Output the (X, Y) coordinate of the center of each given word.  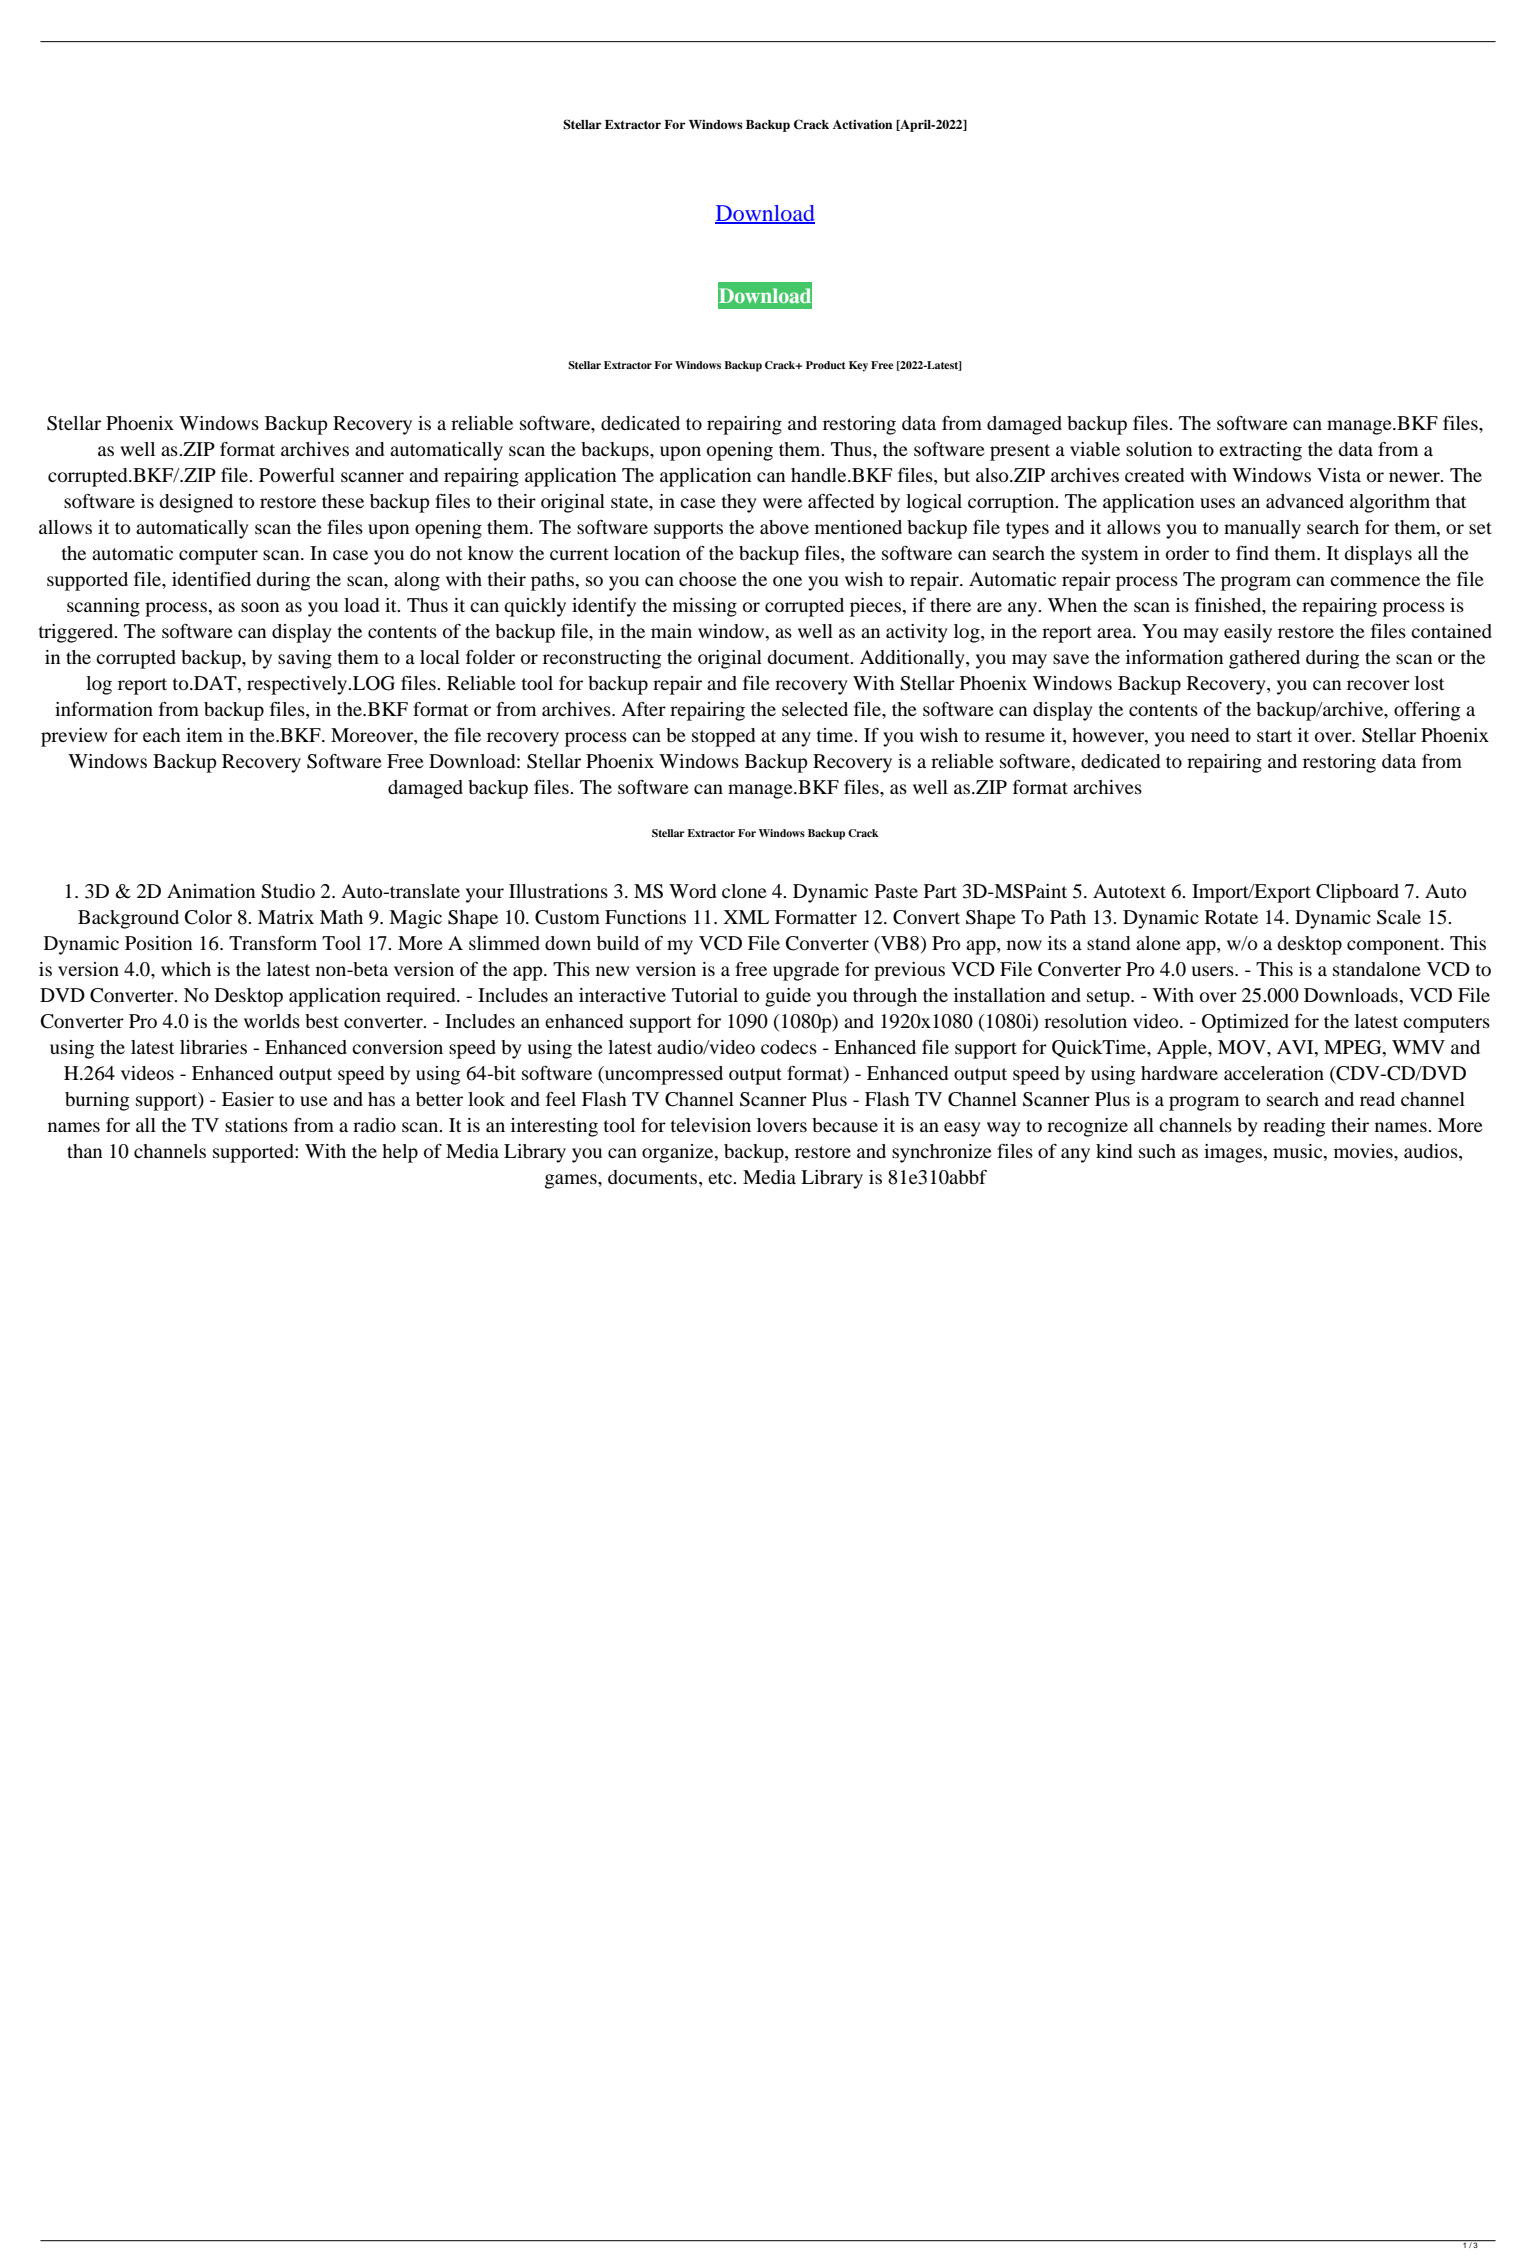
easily (1248, 633)
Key (858, 366)
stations (256, 1125)
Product (825, 365)
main (671, 631)
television (710, 1125)
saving (305, 659)
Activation (862, 124)
